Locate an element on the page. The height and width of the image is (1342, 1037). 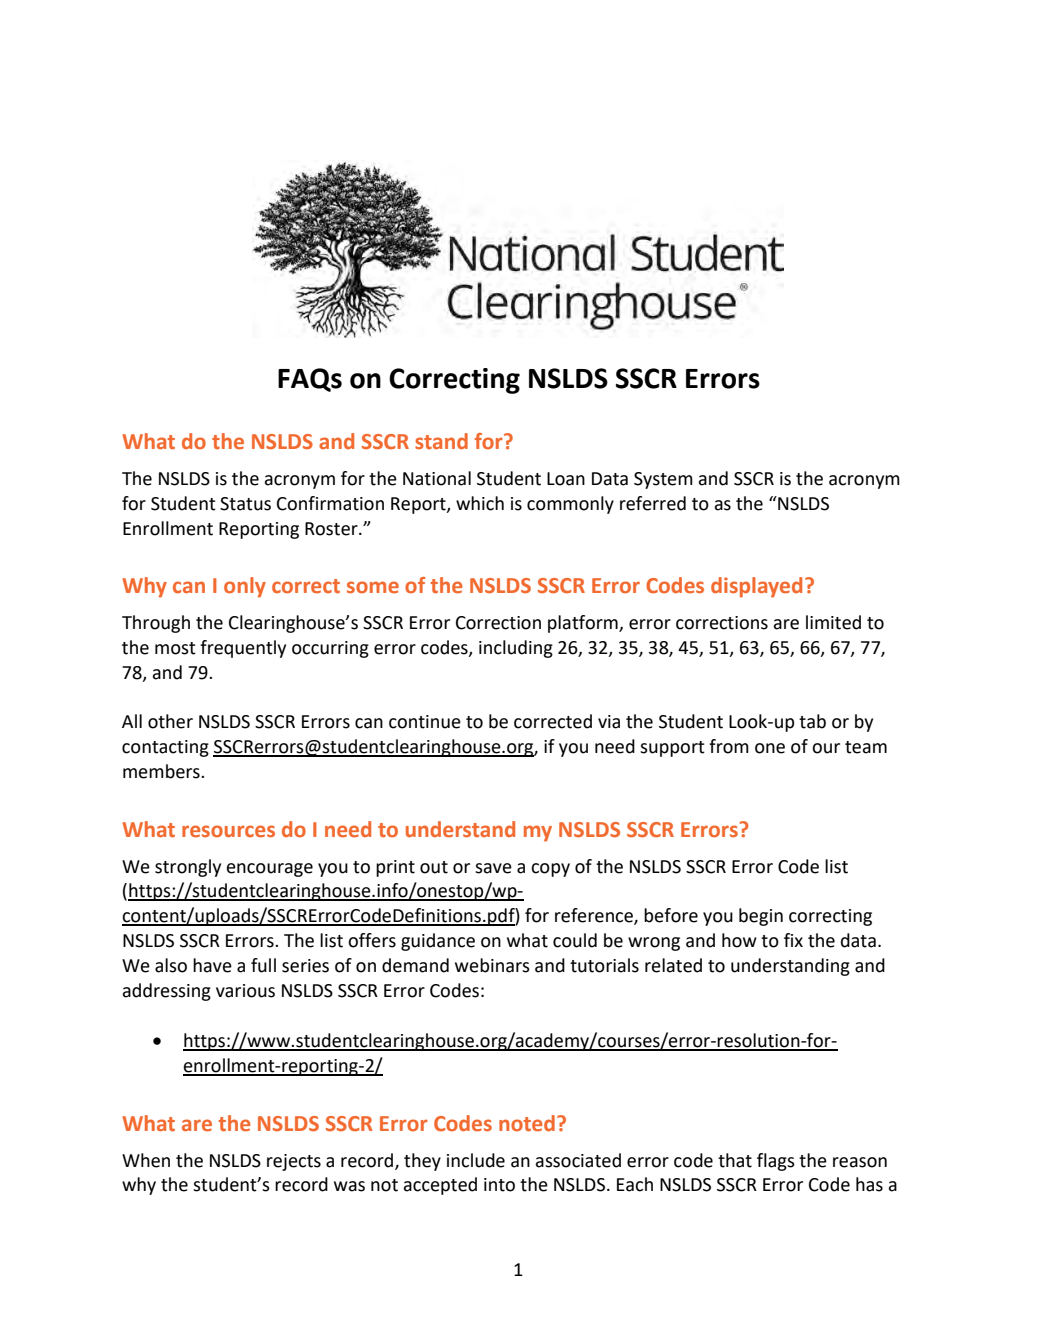
frequently is located at coordinates (243, 649).
